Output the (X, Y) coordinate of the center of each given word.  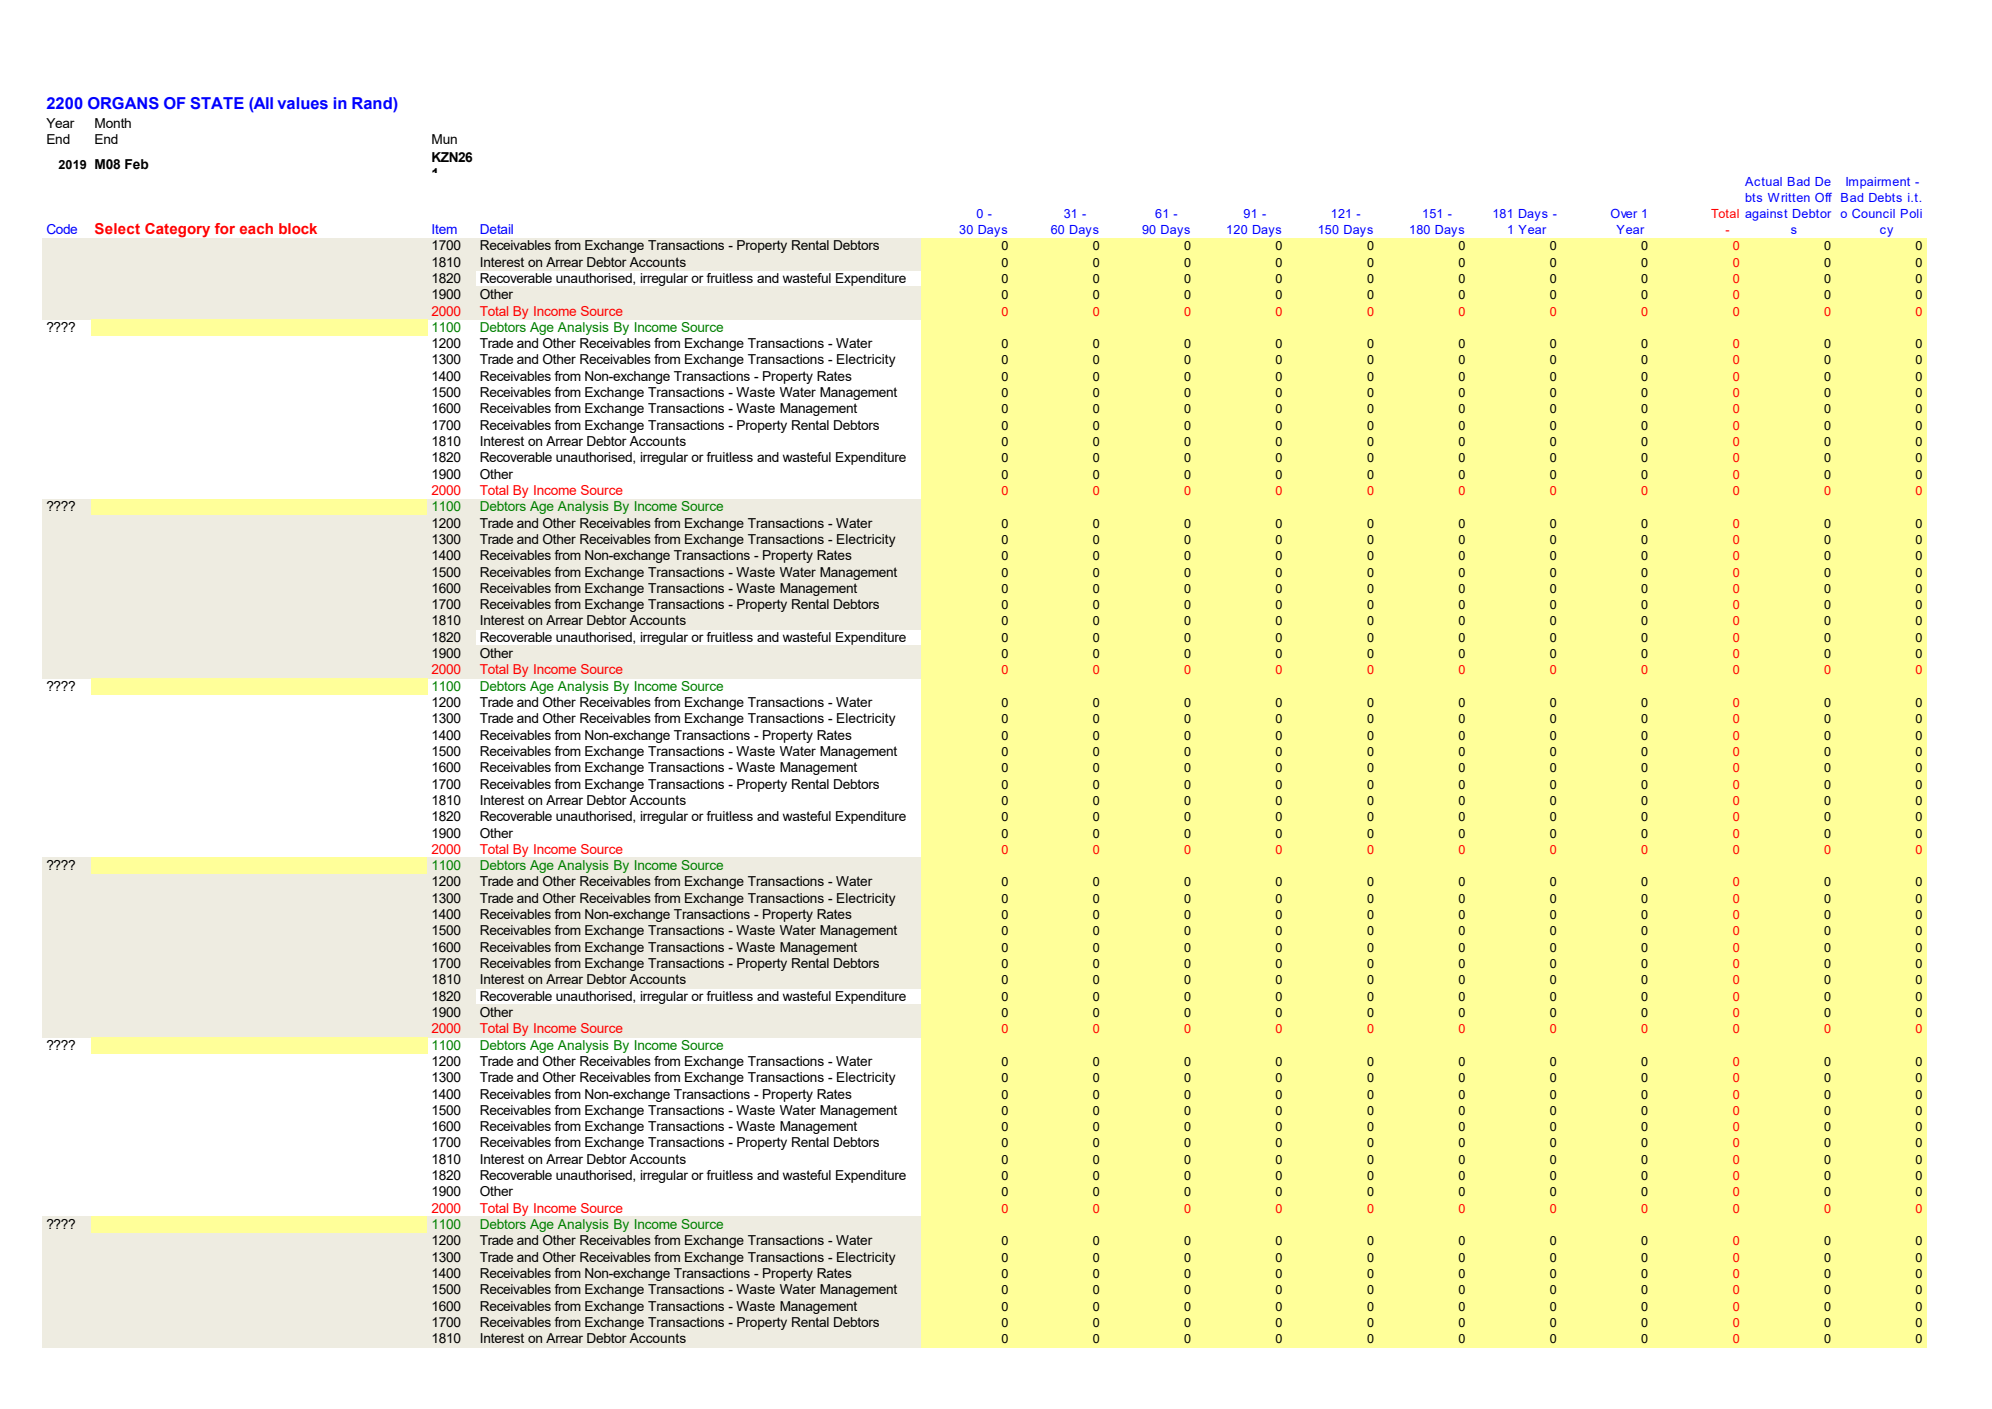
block (298, 228)
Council (1873, 213)
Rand (373, 103)
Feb (137, 164)
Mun (444, 139)
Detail (496, 229)
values (302, 103)
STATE (217, 103)
